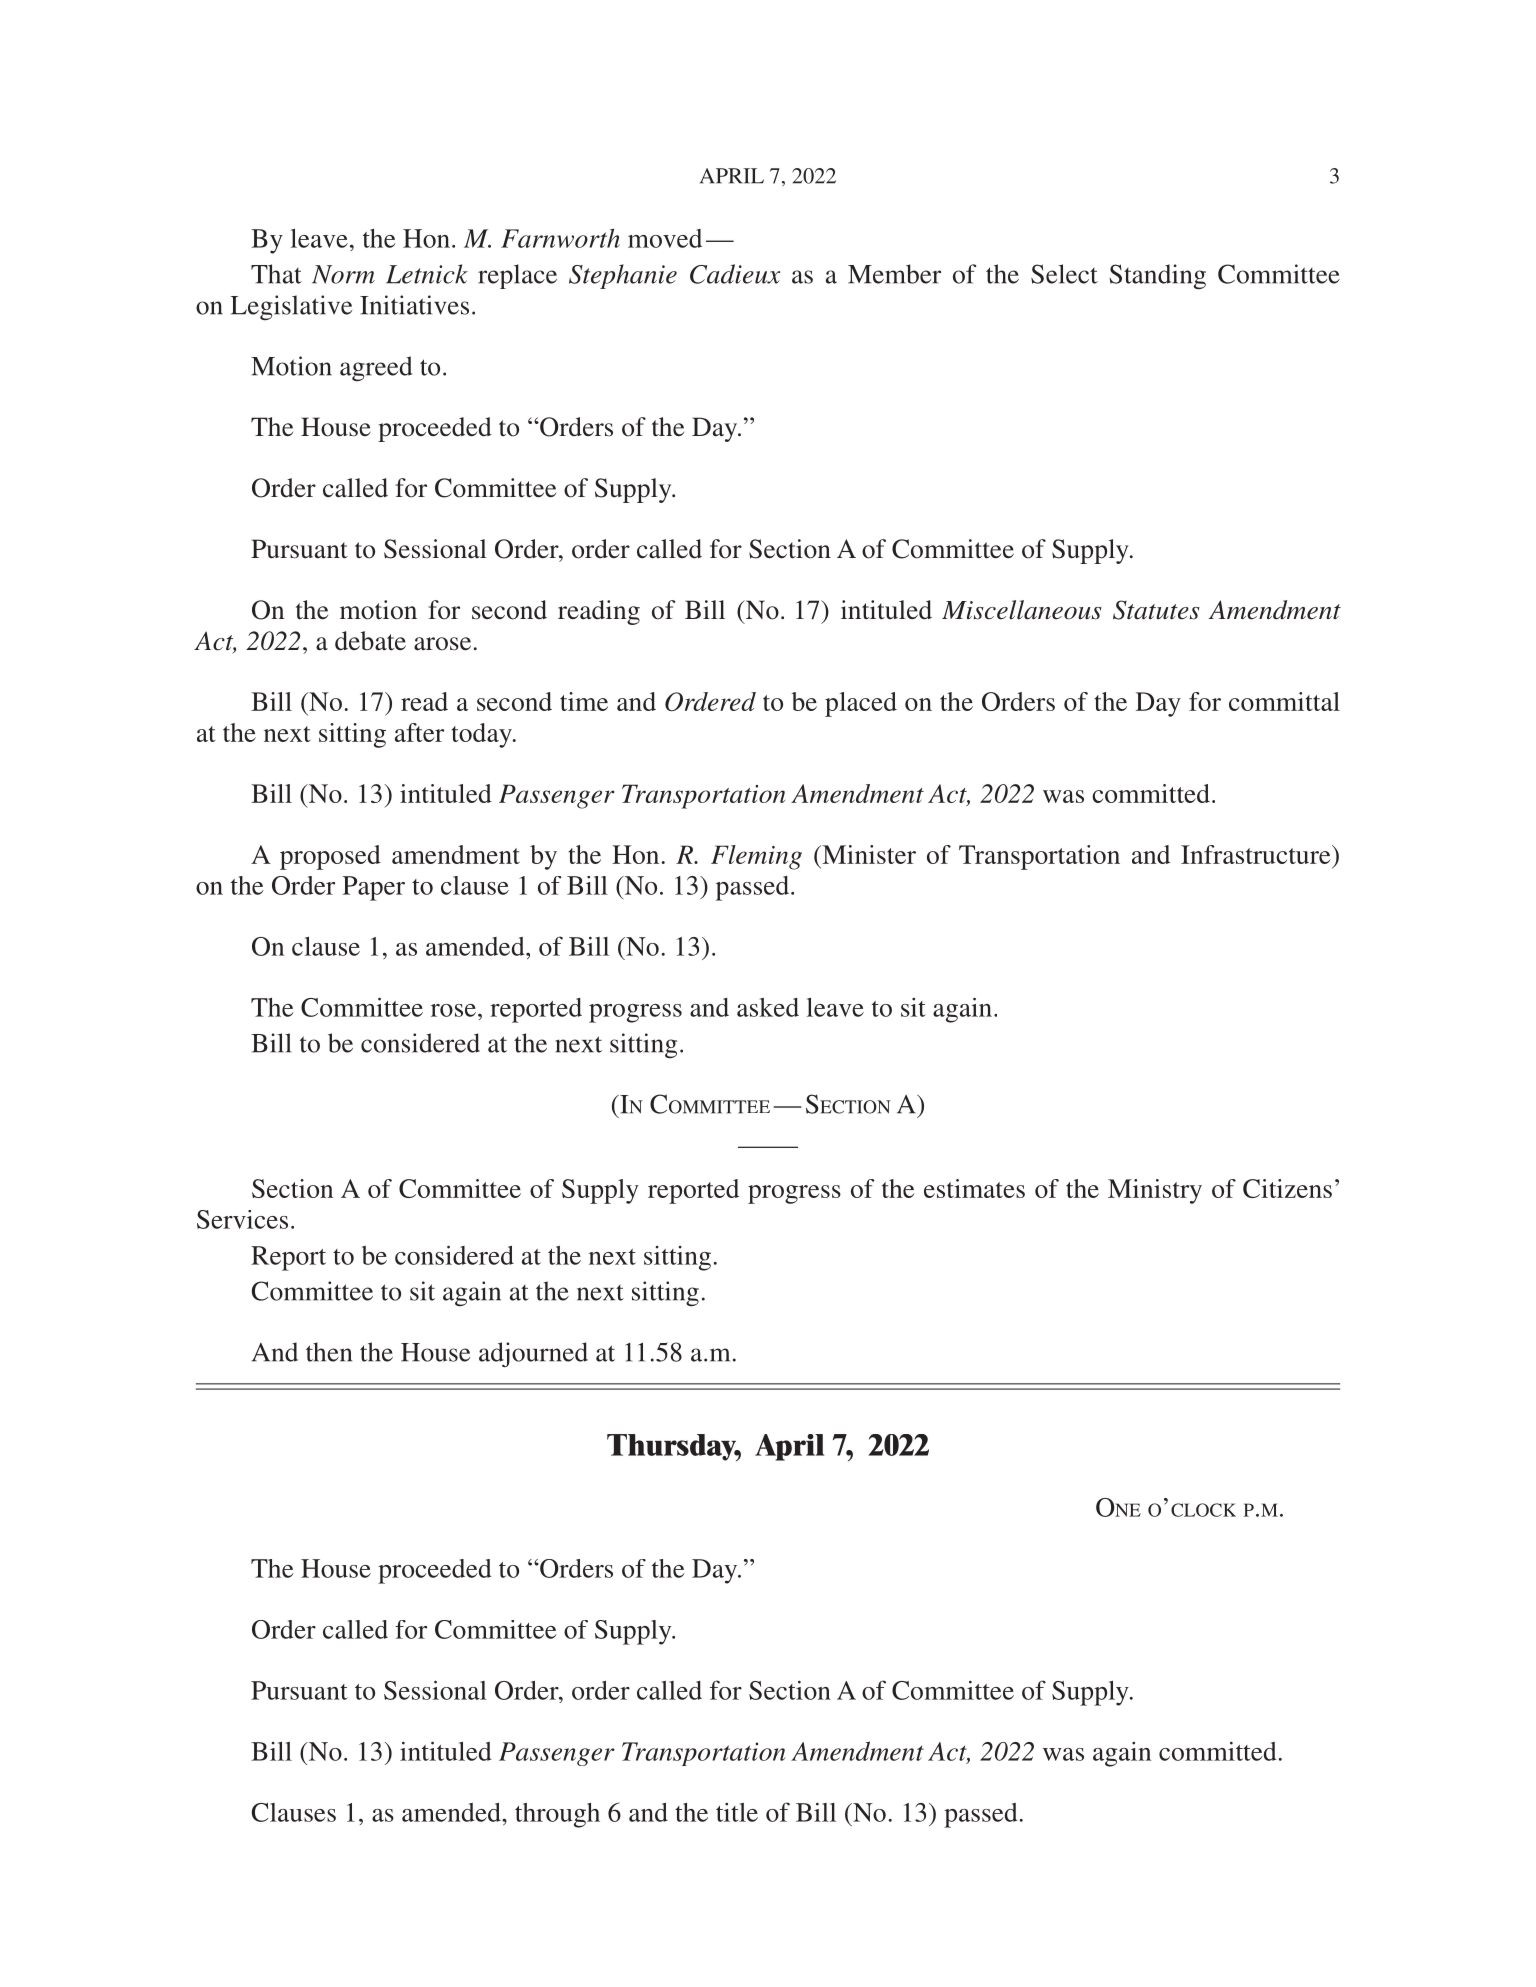 This screenshot has width=1536, height=1987. What do you see at coordinates (768, 1007) in the screenshot?
I see `asked` at bounding box center [768, 1007].
